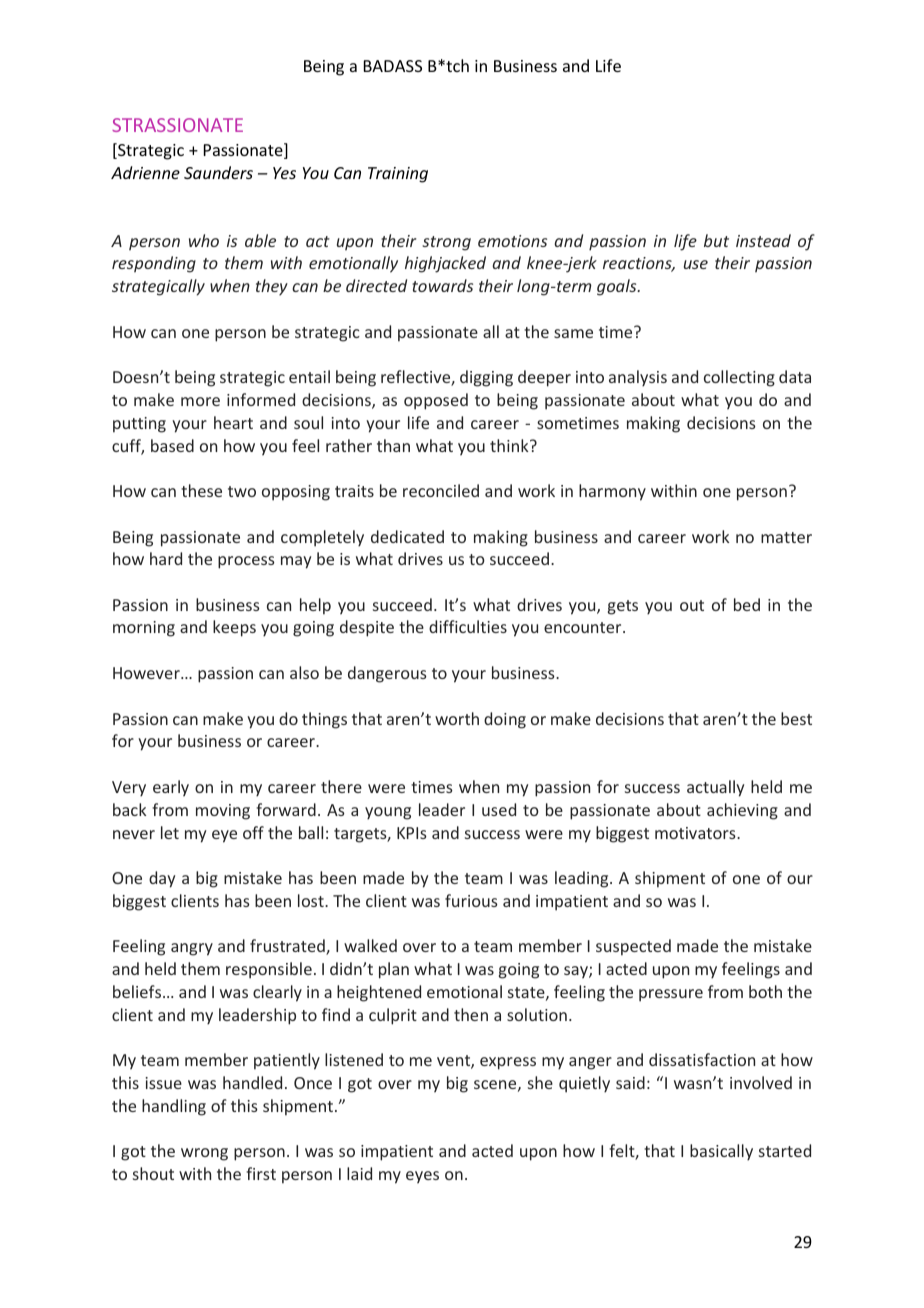 The width and height of the screenshot is (924, 1308). Describe the element at coordinates (393, 66) in the screenshot. I see `BADASS` at that location.
